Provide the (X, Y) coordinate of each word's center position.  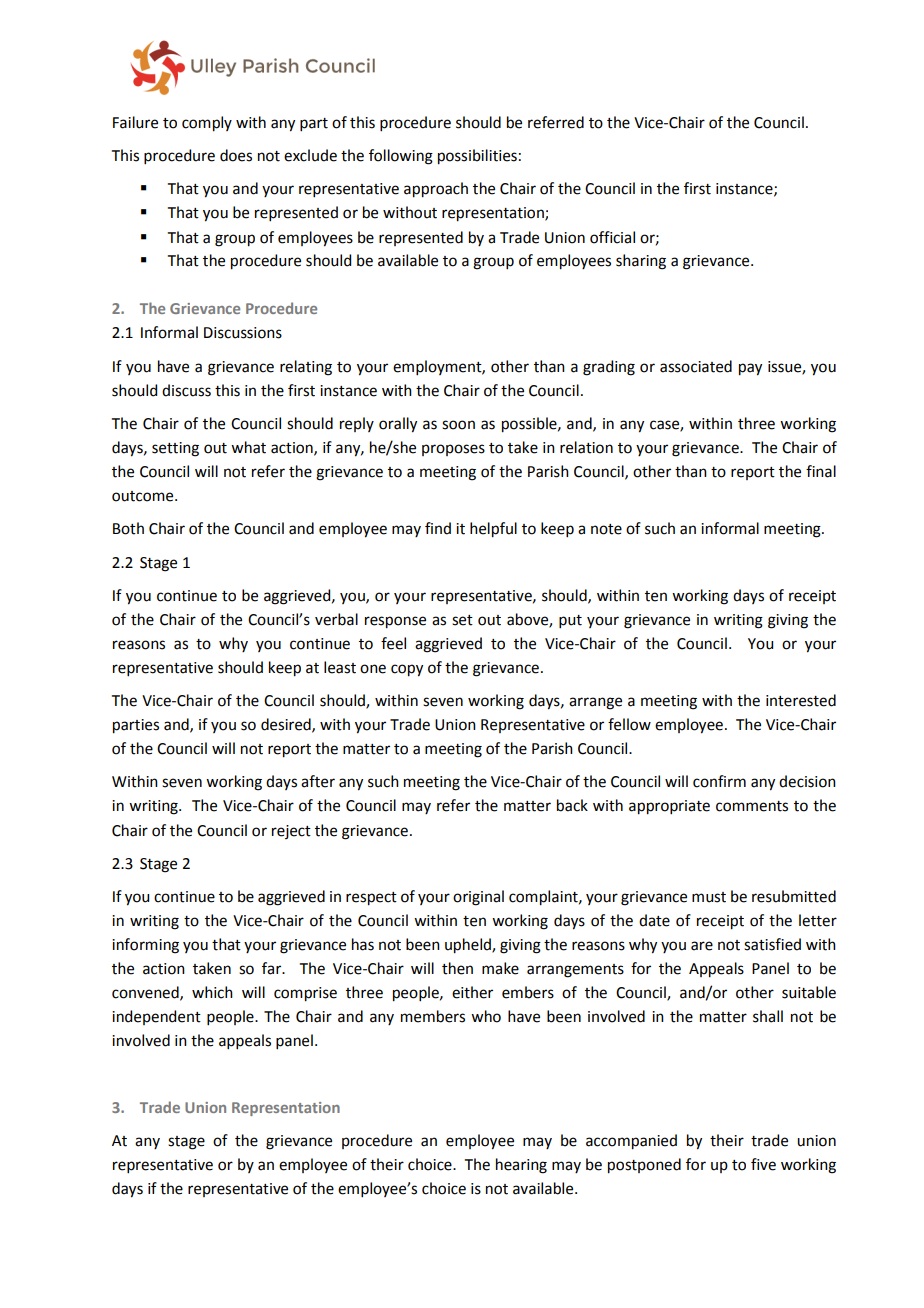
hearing (521, 1166)
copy (407, 670)
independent (156, 1017)
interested (801, 700)
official (612, 237)
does (236, 155)
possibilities (477, 157)
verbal (336, 619)
